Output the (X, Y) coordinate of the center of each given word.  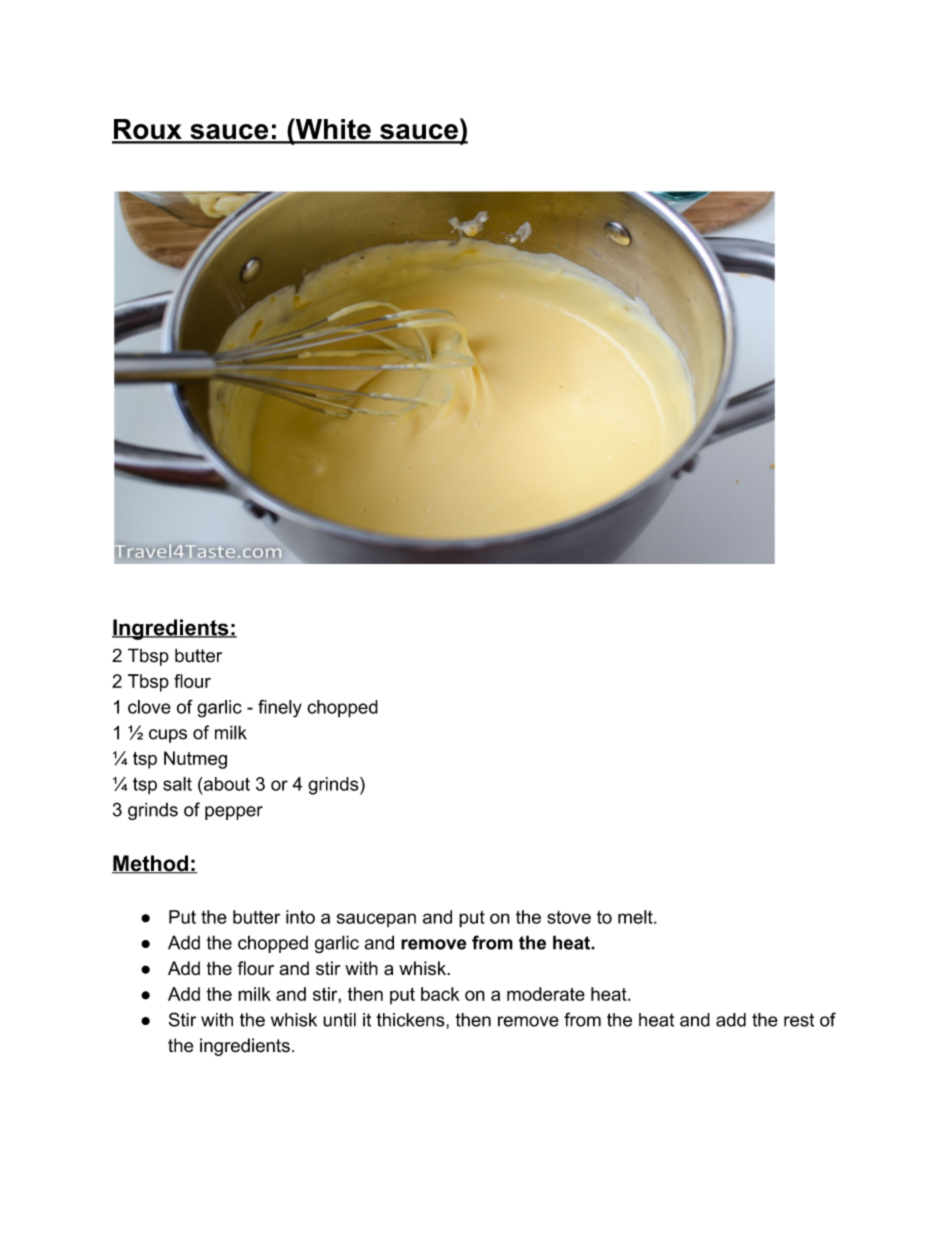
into (300, 917)
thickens (410, 1020)
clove (149, 707)
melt (636, 917)
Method (151, 864)
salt (177, 784)
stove (569, 917)
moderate (546, 994)
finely (280, 708)
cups (168, 736)
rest (799, 1020)
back (440, 994)
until (339, 1020)
